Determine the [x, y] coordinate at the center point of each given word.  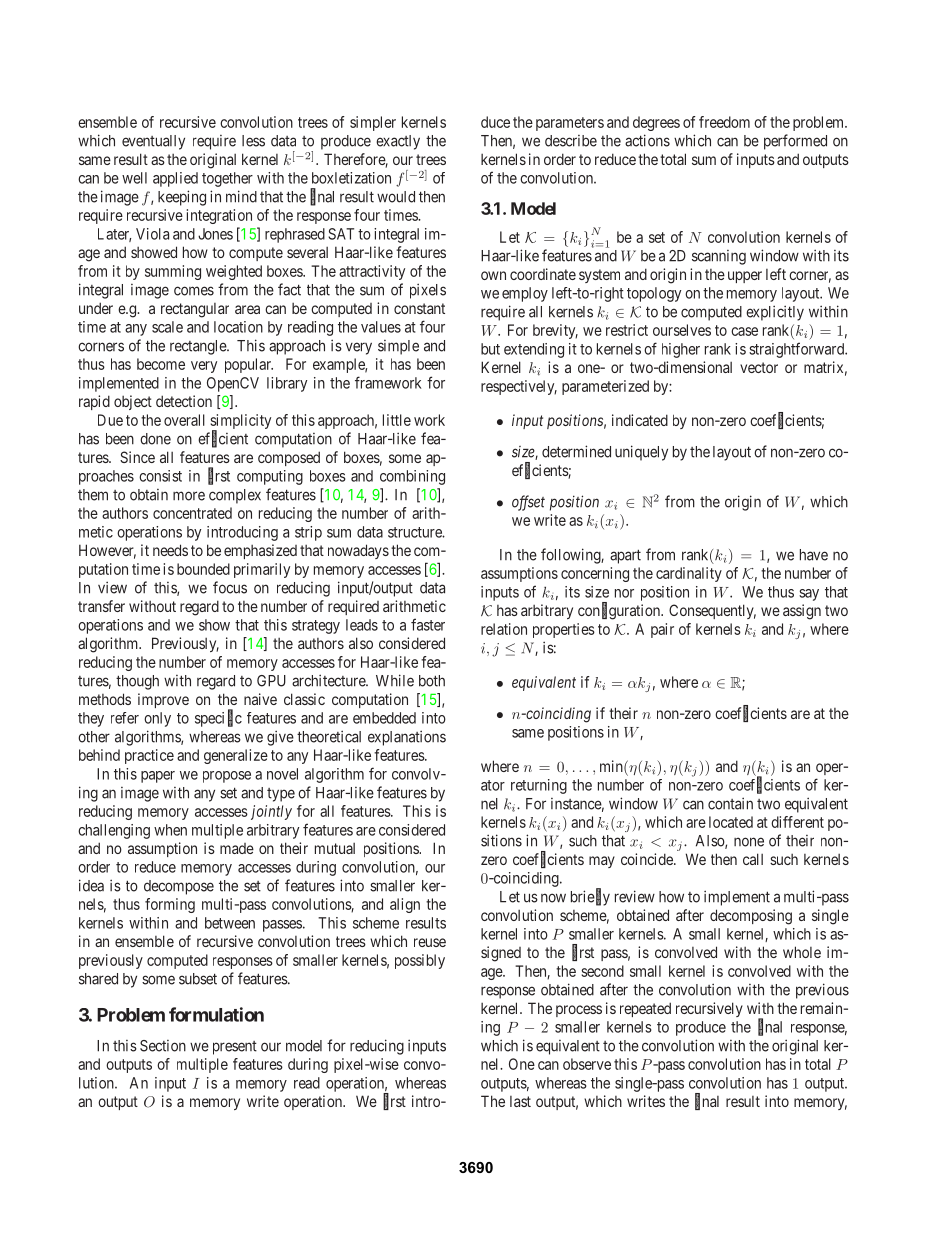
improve [163, 700]
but [490, 349]
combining [412, 477]
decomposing [751, 917]
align [405, 905]
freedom [724, 122]
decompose [179, 887]
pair [662, 630]
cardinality [689, 574]
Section [163, 1046]
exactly [398, 142]
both [432, 681]
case [744, 331]
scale [167, 327]
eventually [153, 142]
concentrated [192, 513]
